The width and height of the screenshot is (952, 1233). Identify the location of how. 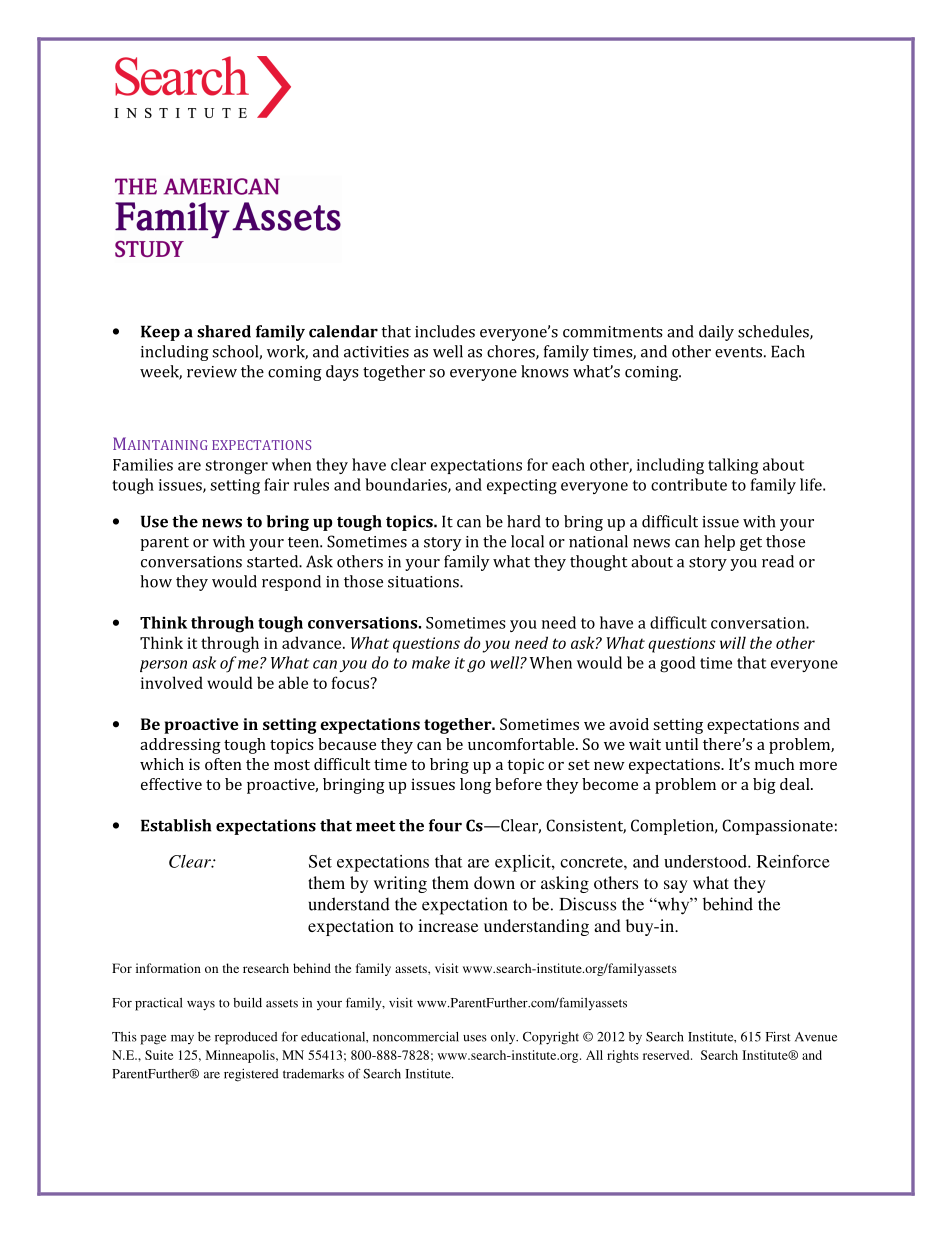
(156, 581).
